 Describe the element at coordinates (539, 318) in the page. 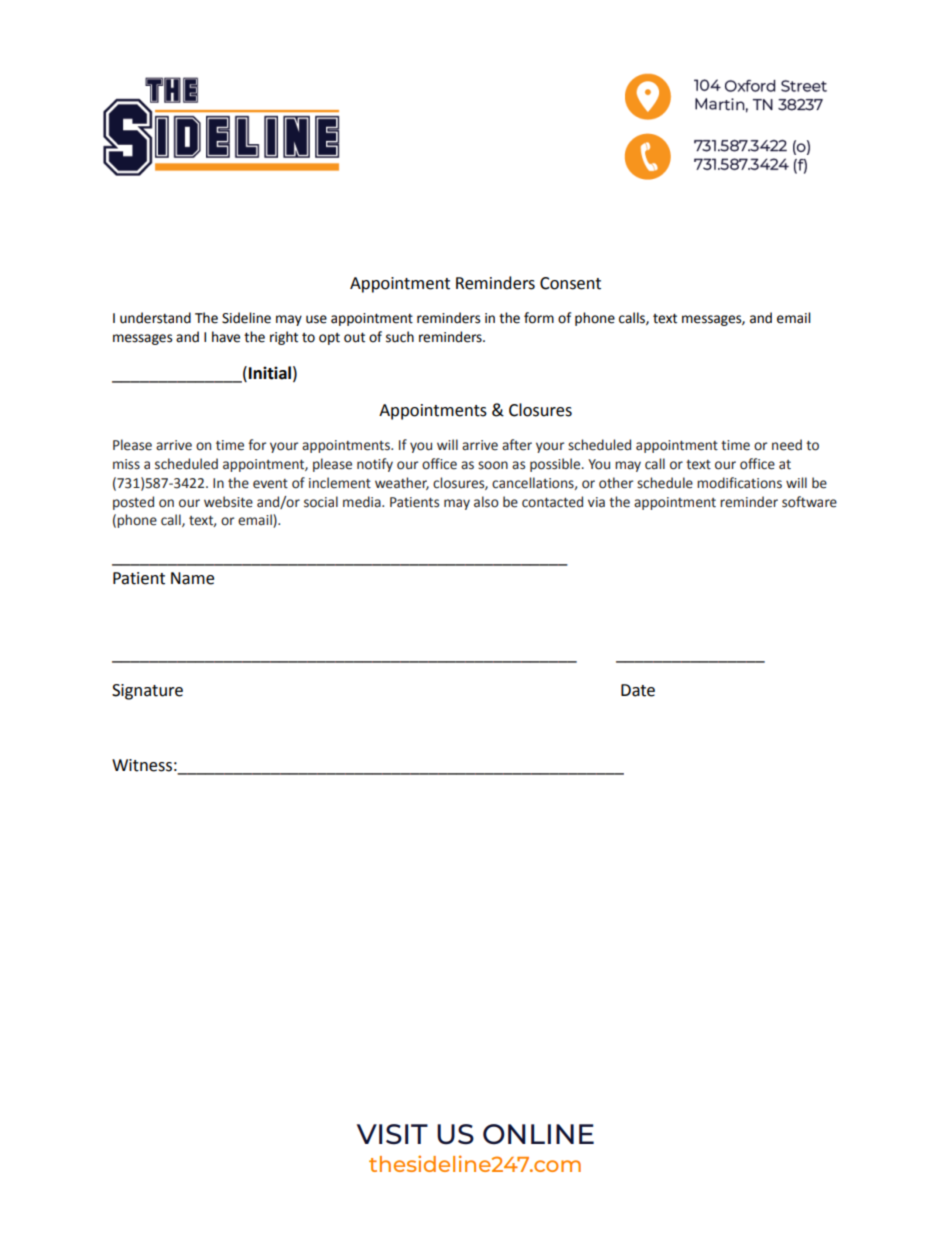

I see `form` at that location.
